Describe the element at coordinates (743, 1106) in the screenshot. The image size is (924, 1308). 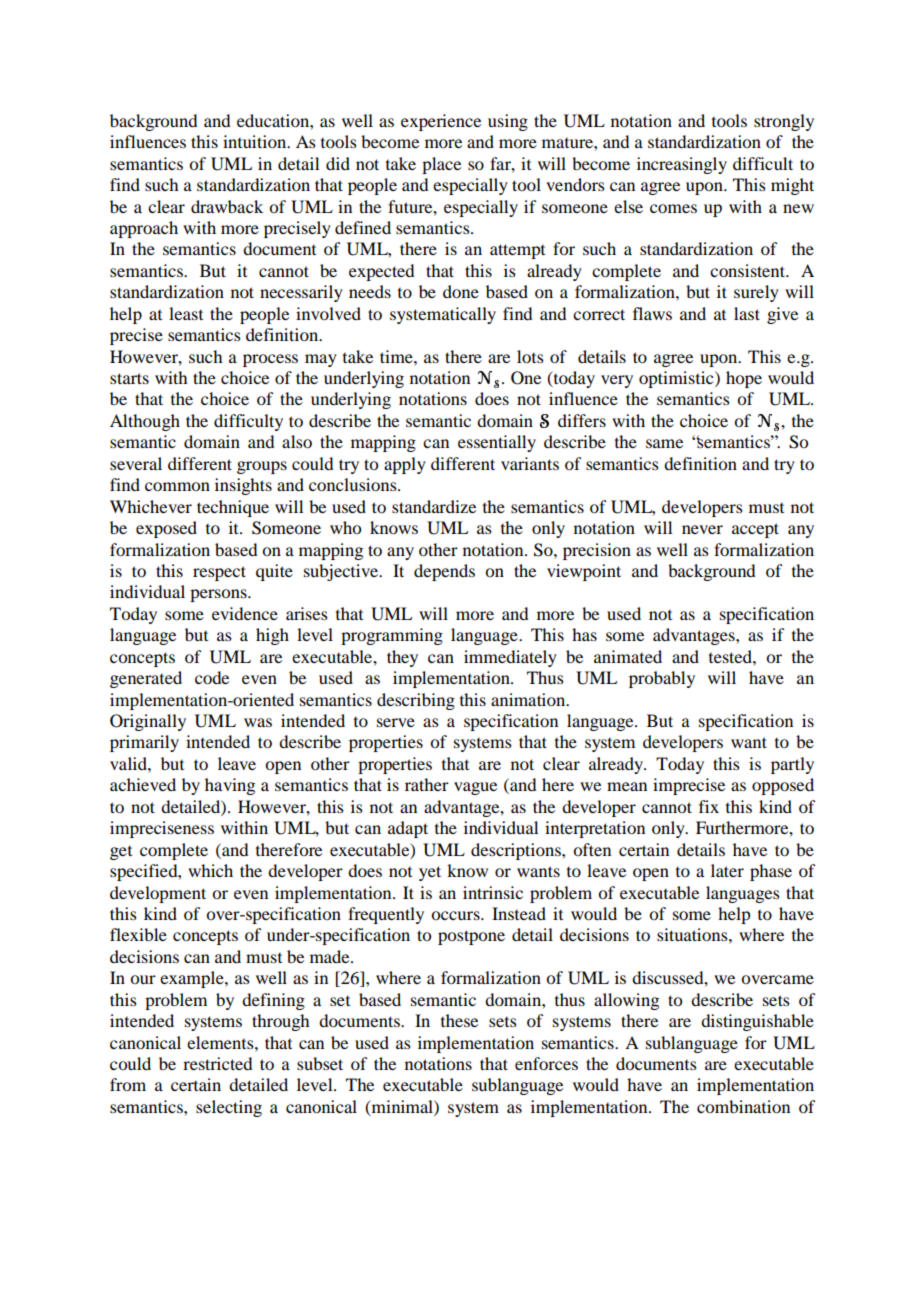
I see `combination` at that location.
